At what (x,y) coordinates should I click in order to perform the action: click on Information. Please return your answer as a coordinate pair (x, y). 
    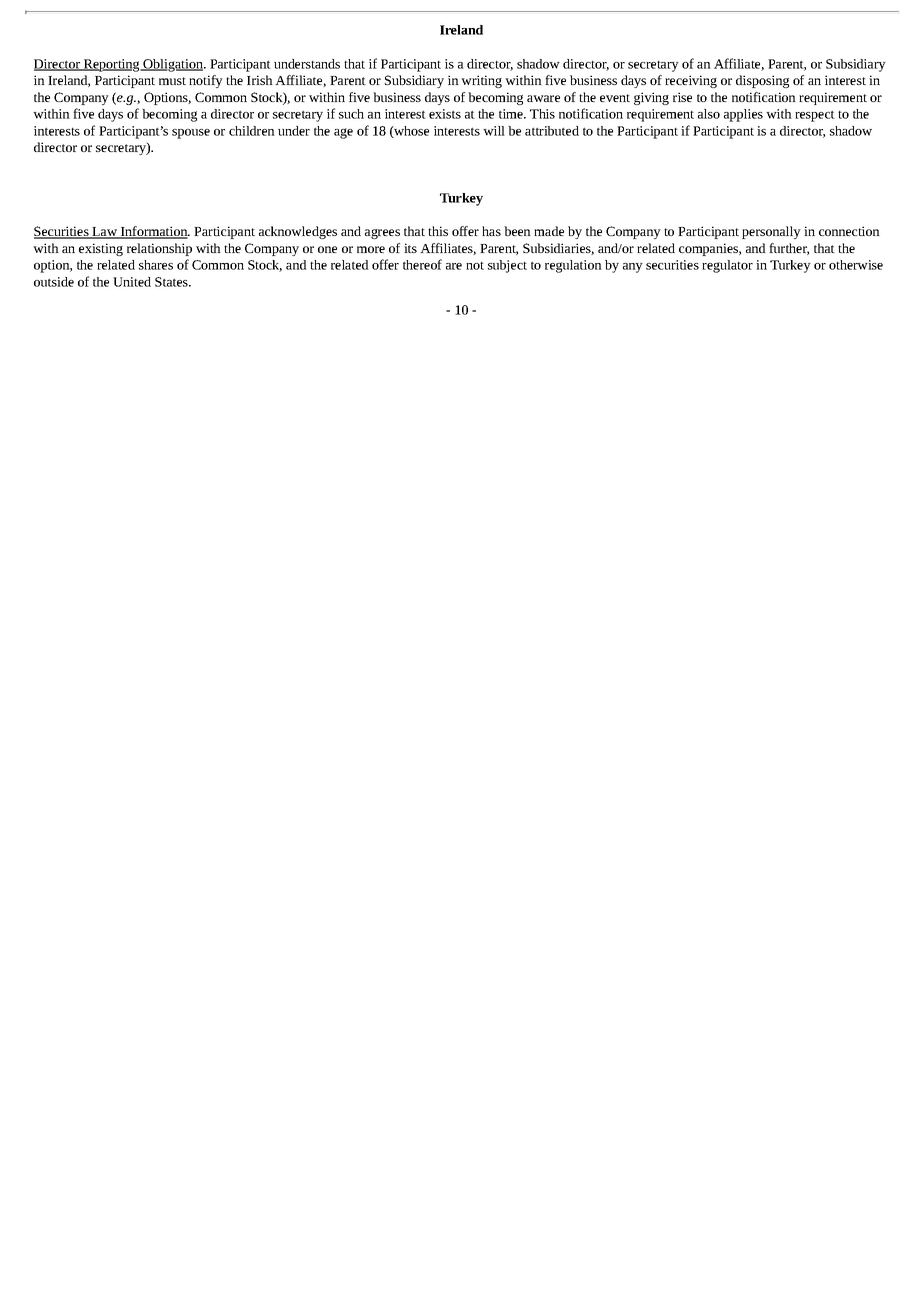
    Looking at the image, I should click on (154, 232).
